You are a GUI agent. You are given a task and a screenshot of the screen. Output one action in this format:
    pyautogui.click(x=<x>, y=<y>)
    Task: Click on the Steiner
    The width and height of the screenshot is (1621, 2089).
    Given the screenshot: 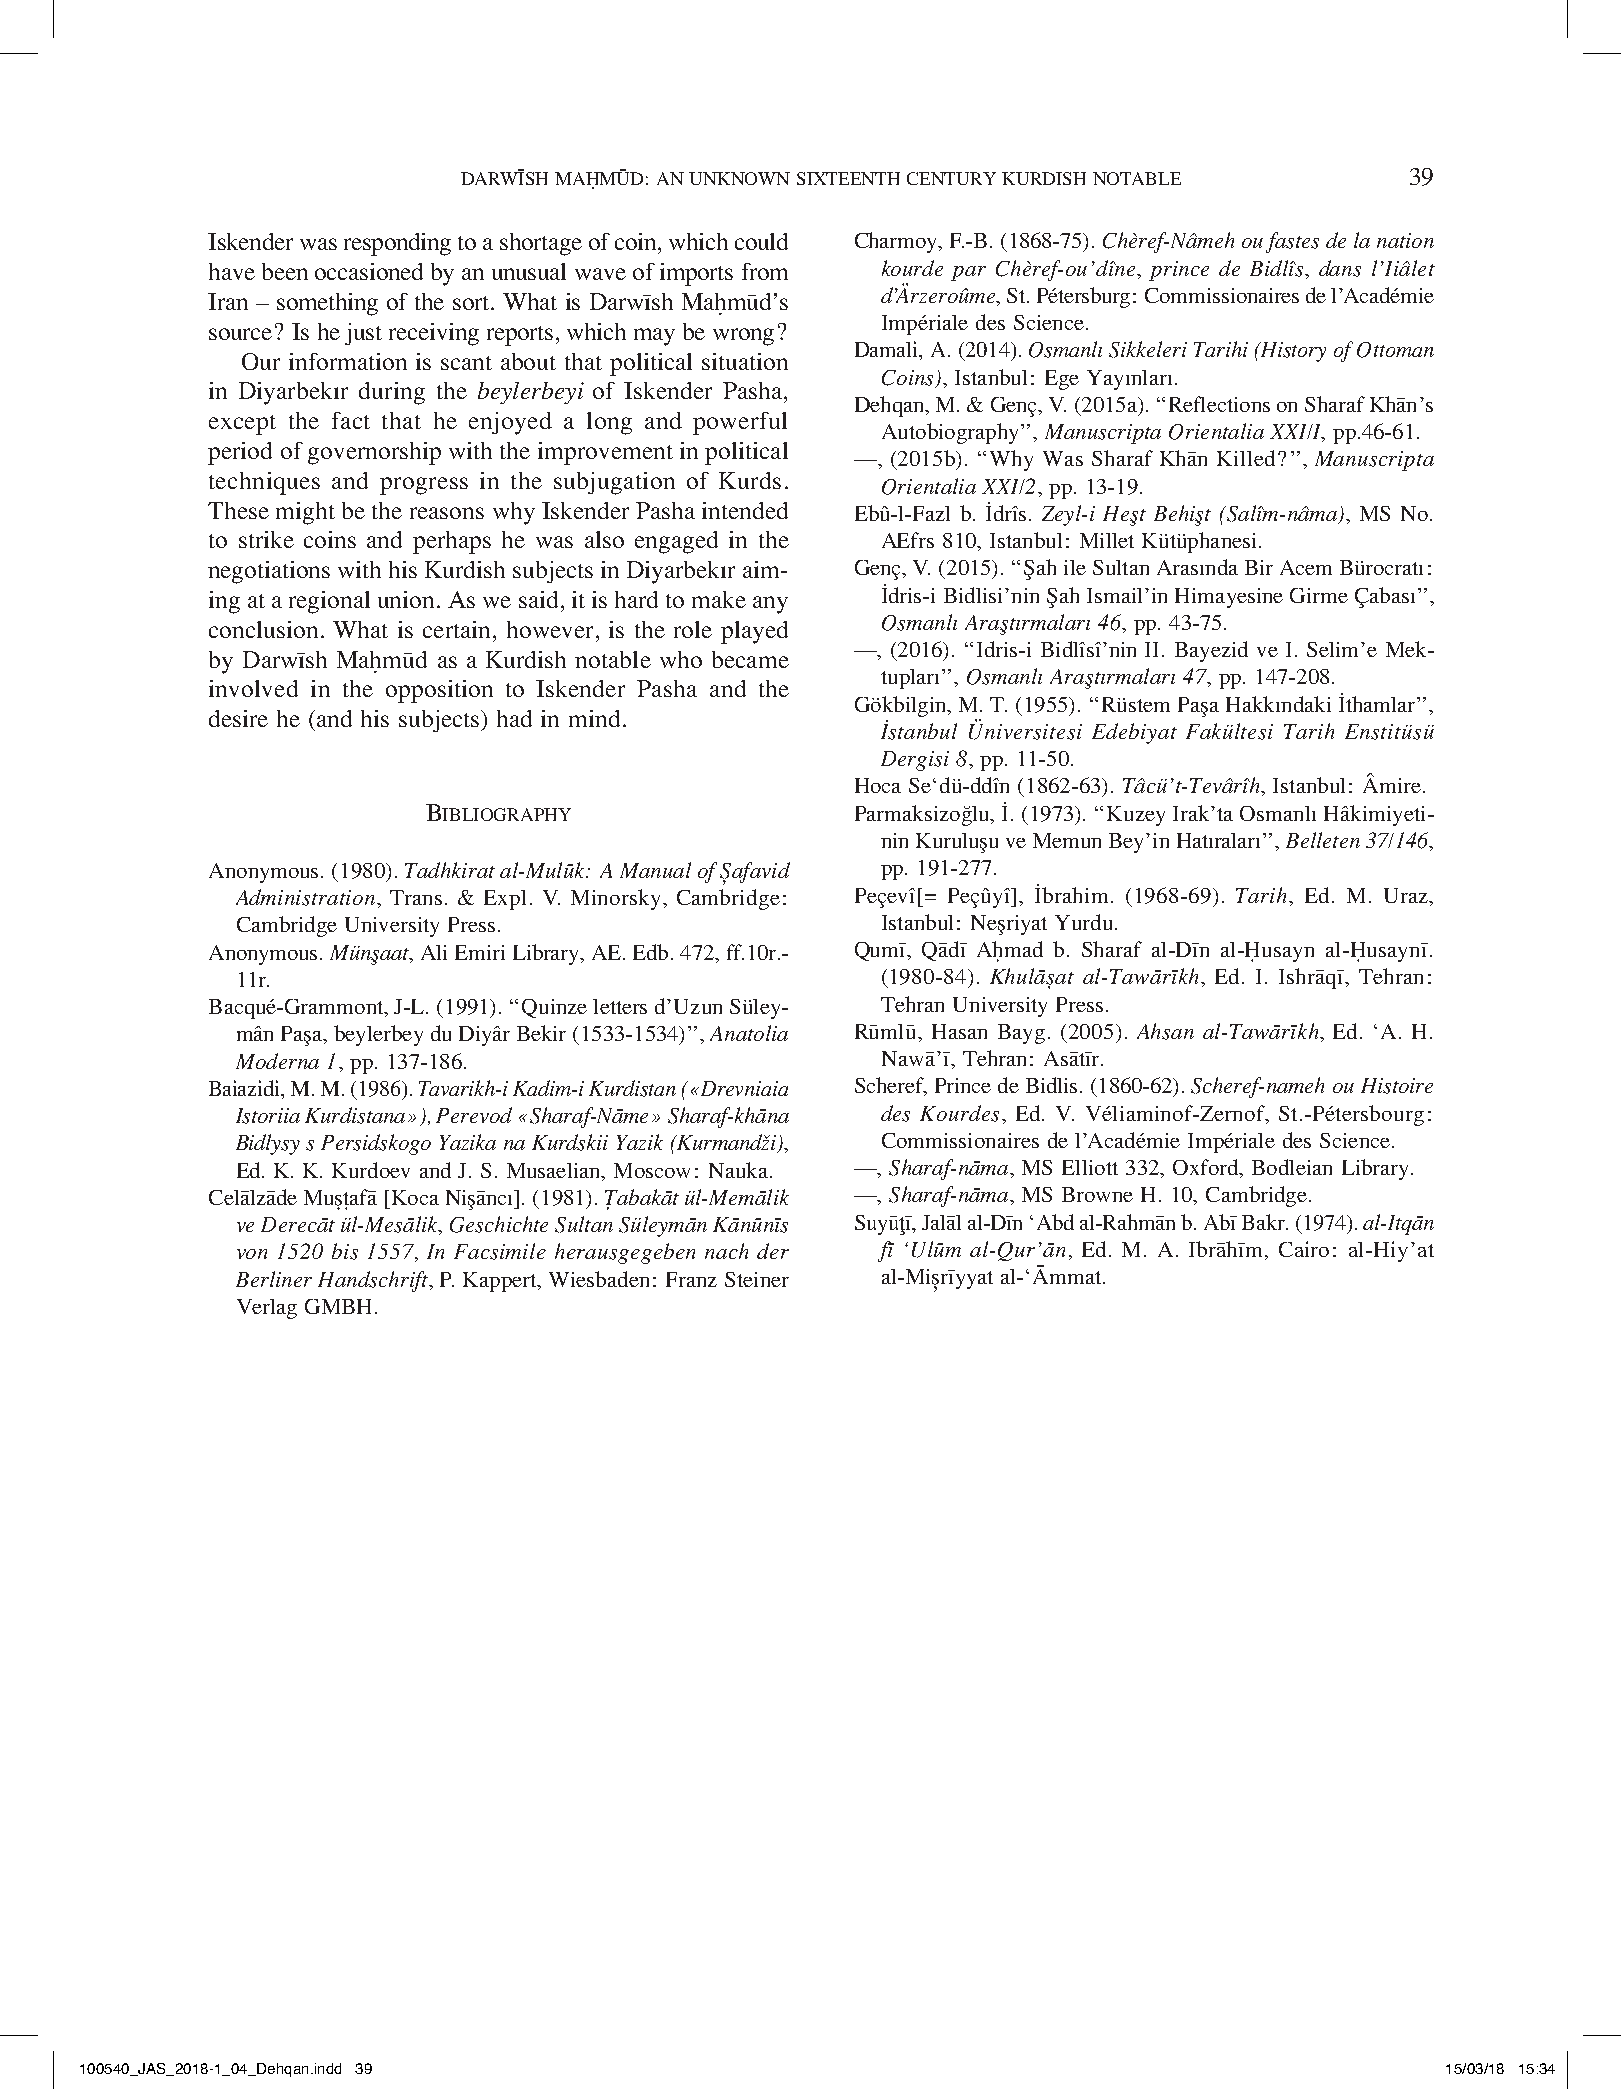 What is the action you would take?
    pyautogui.click(x=757, y=1279)
